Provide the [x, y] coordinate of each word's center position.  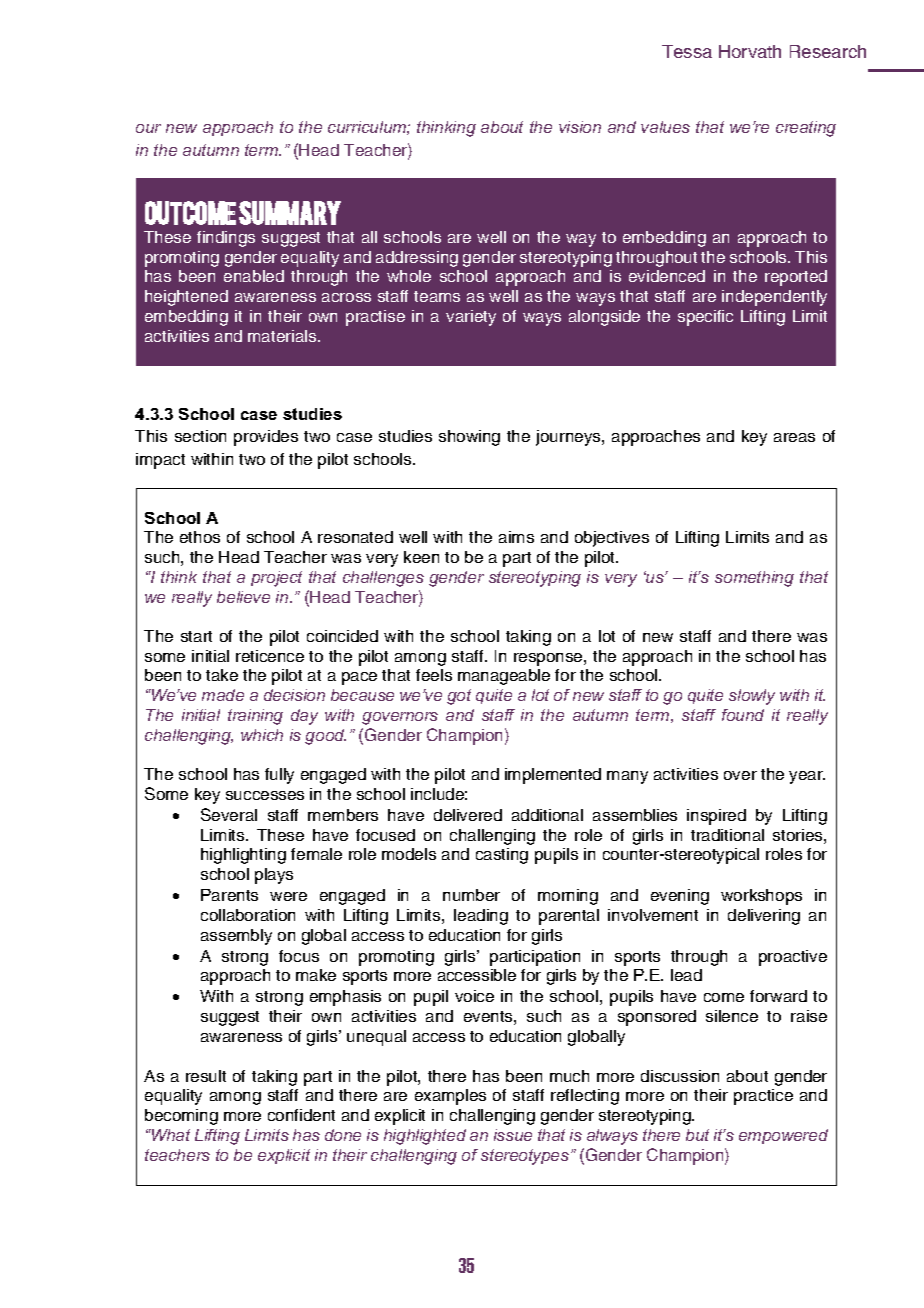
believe [243, 597]
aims [516, 537]
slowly [752, 697]
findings [226, 239]
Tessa [687, 51]
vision [580, 127]
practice [763, 1097]
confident [301, 1115]
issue [513, 1135]
